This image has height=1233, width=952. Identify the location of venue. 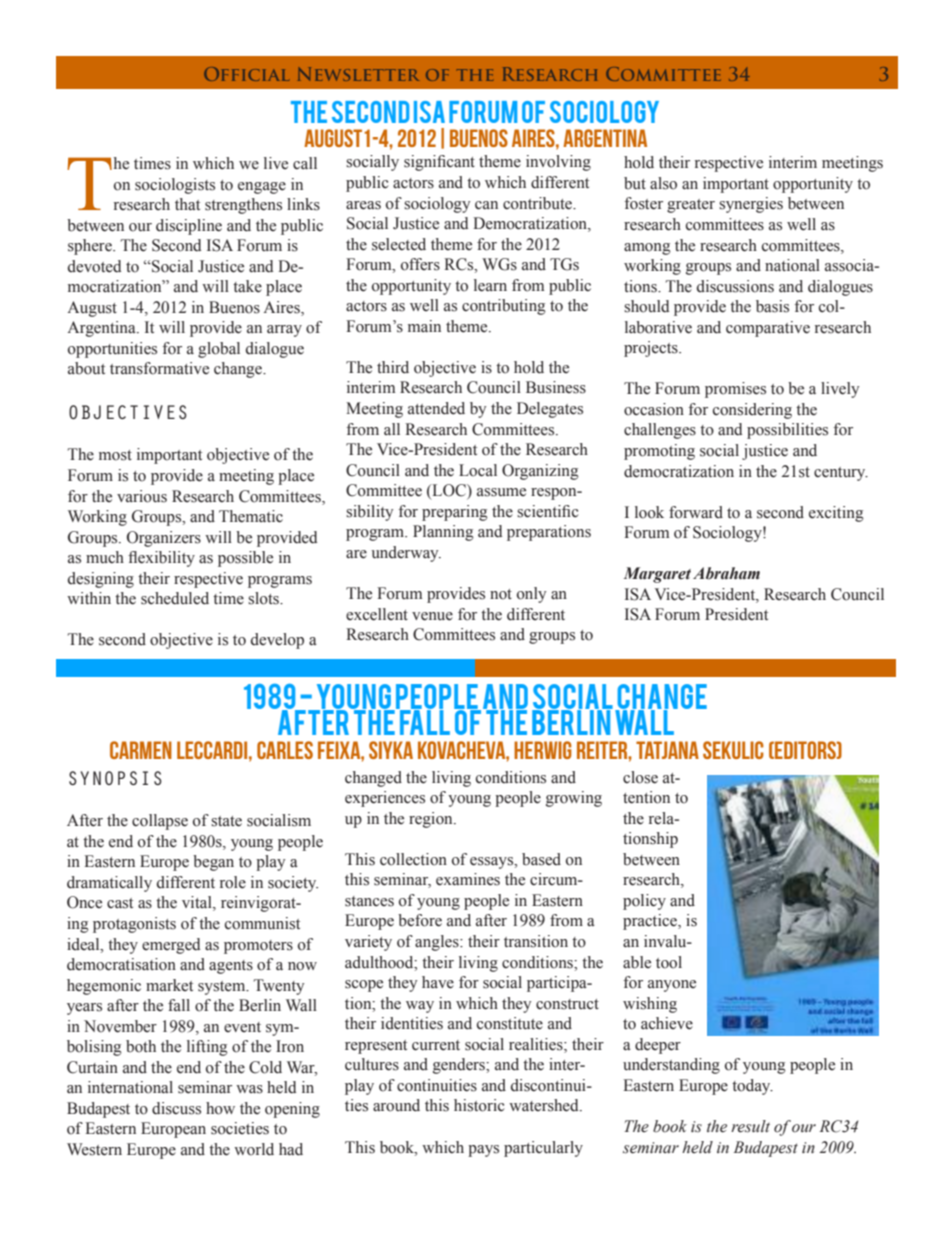
(432, 616).
